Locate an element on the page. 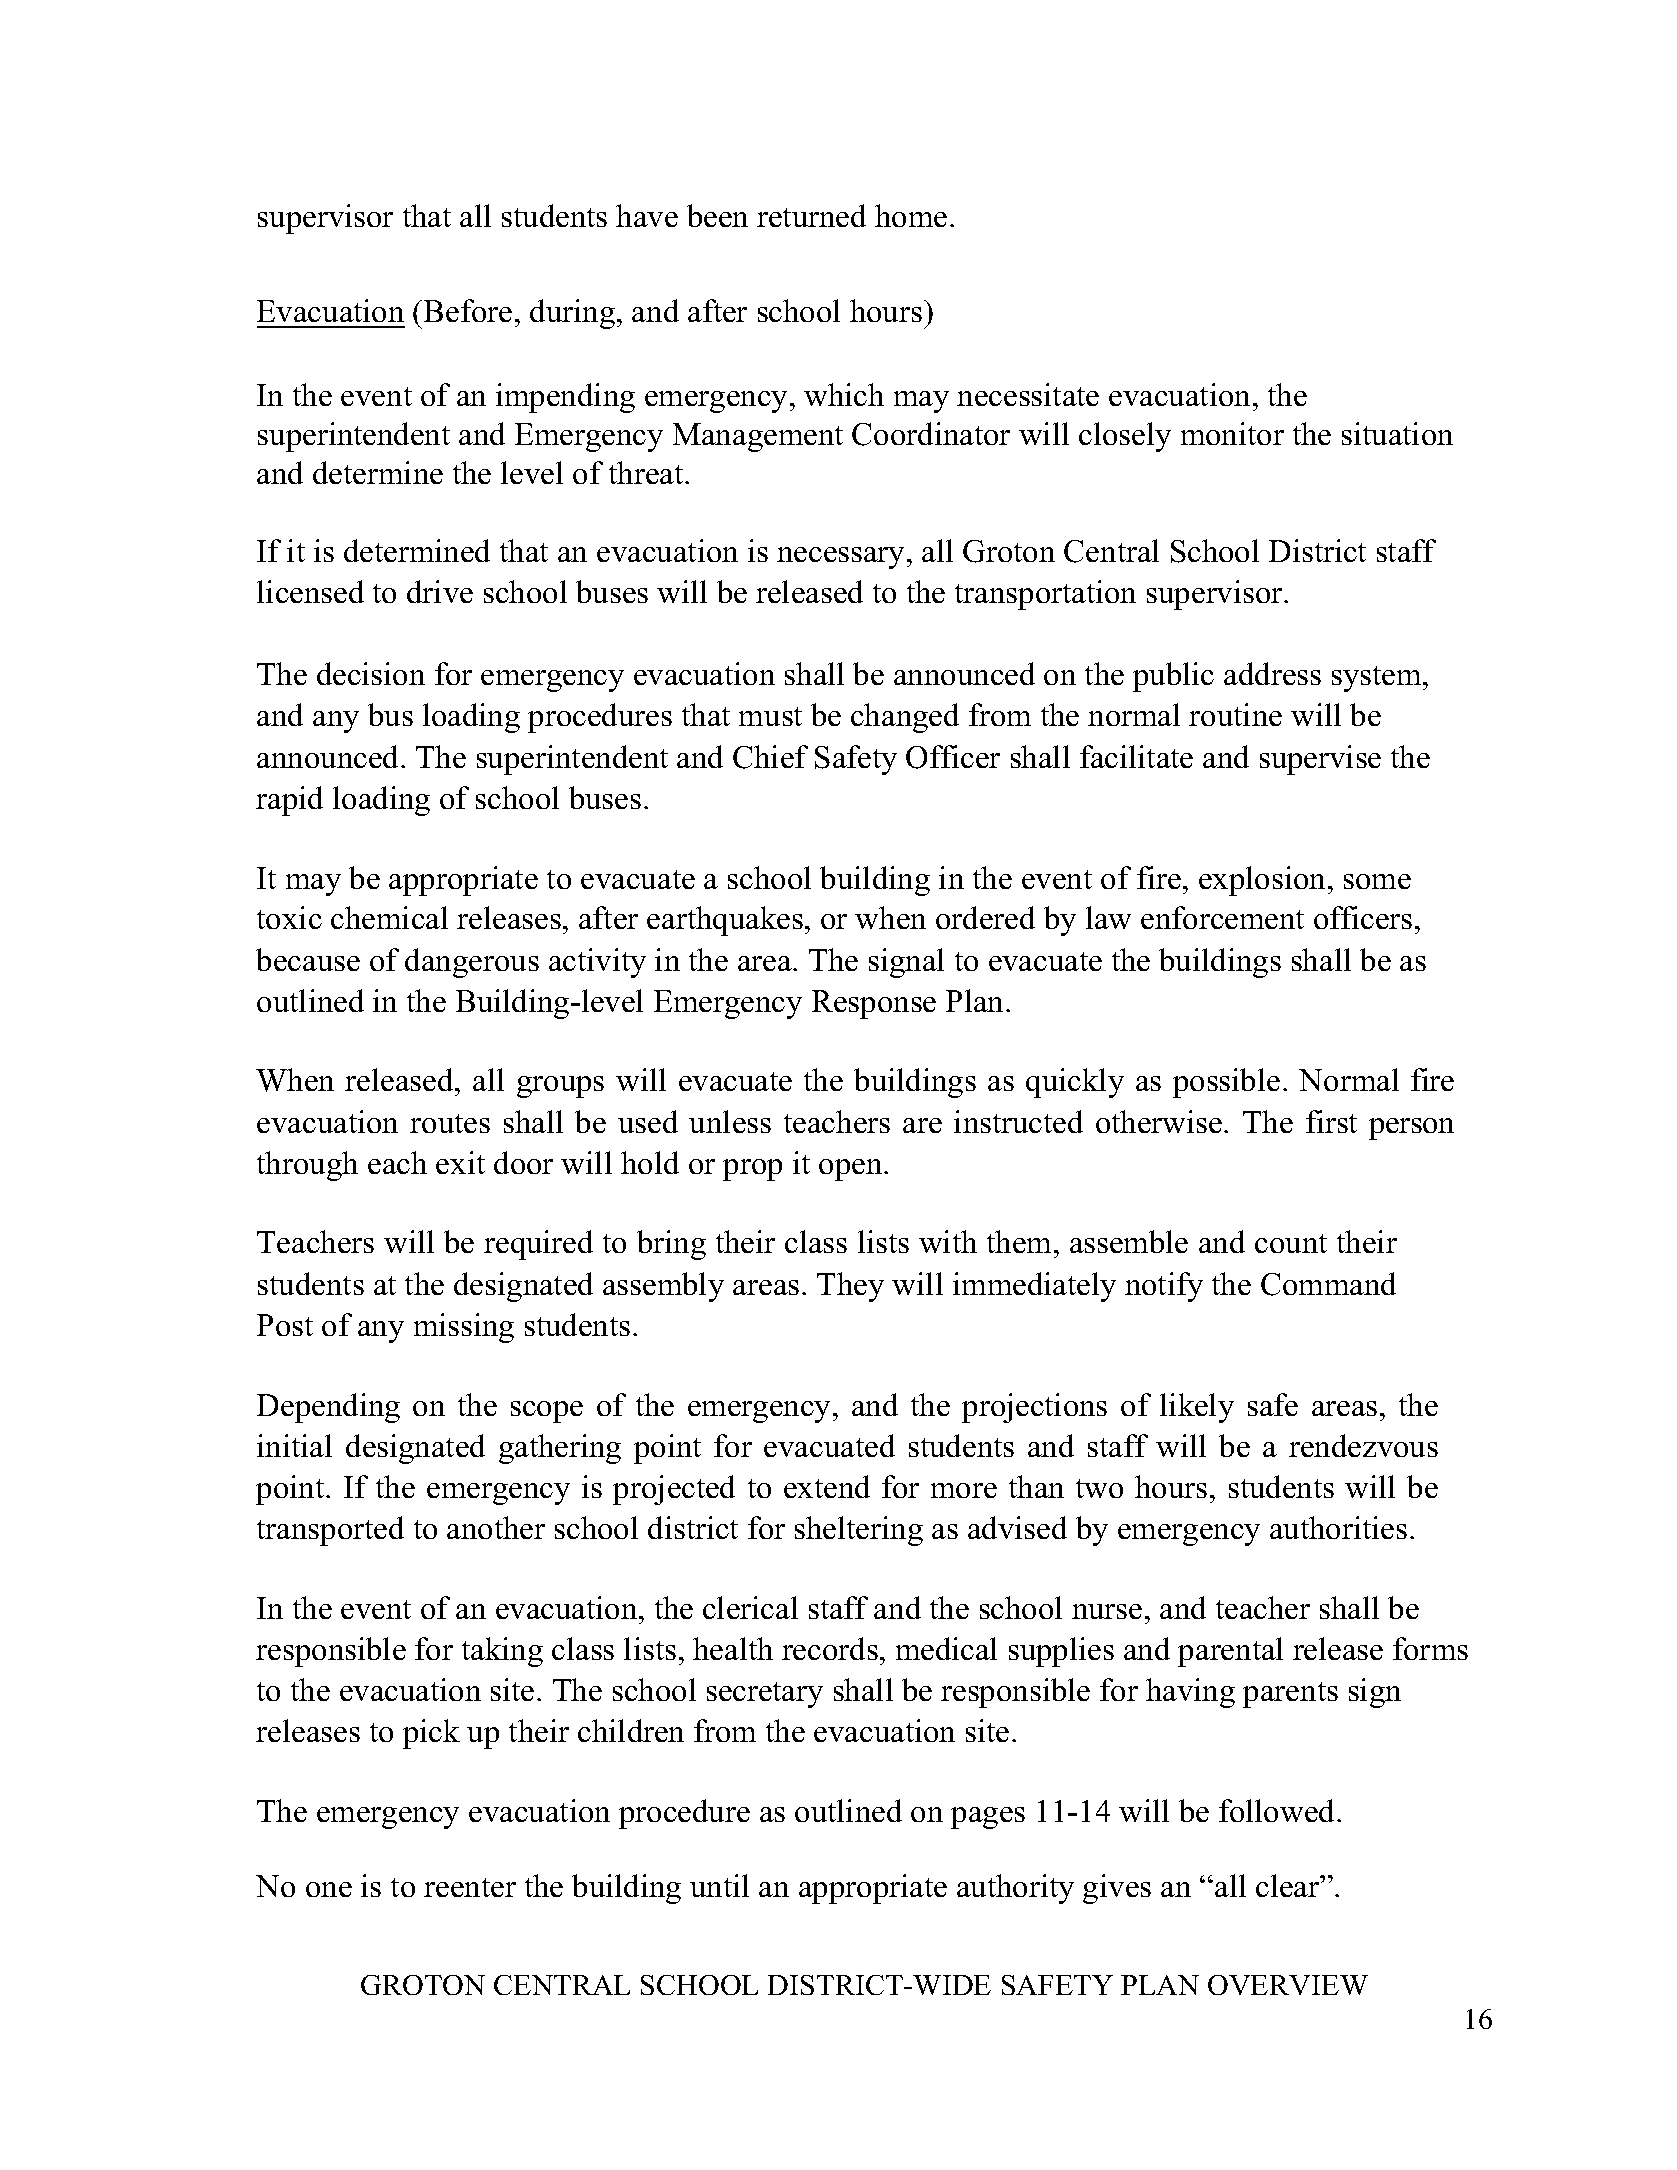 The height and width of the page is (2170, 1677). open is located at coordinates (852, 1170).
